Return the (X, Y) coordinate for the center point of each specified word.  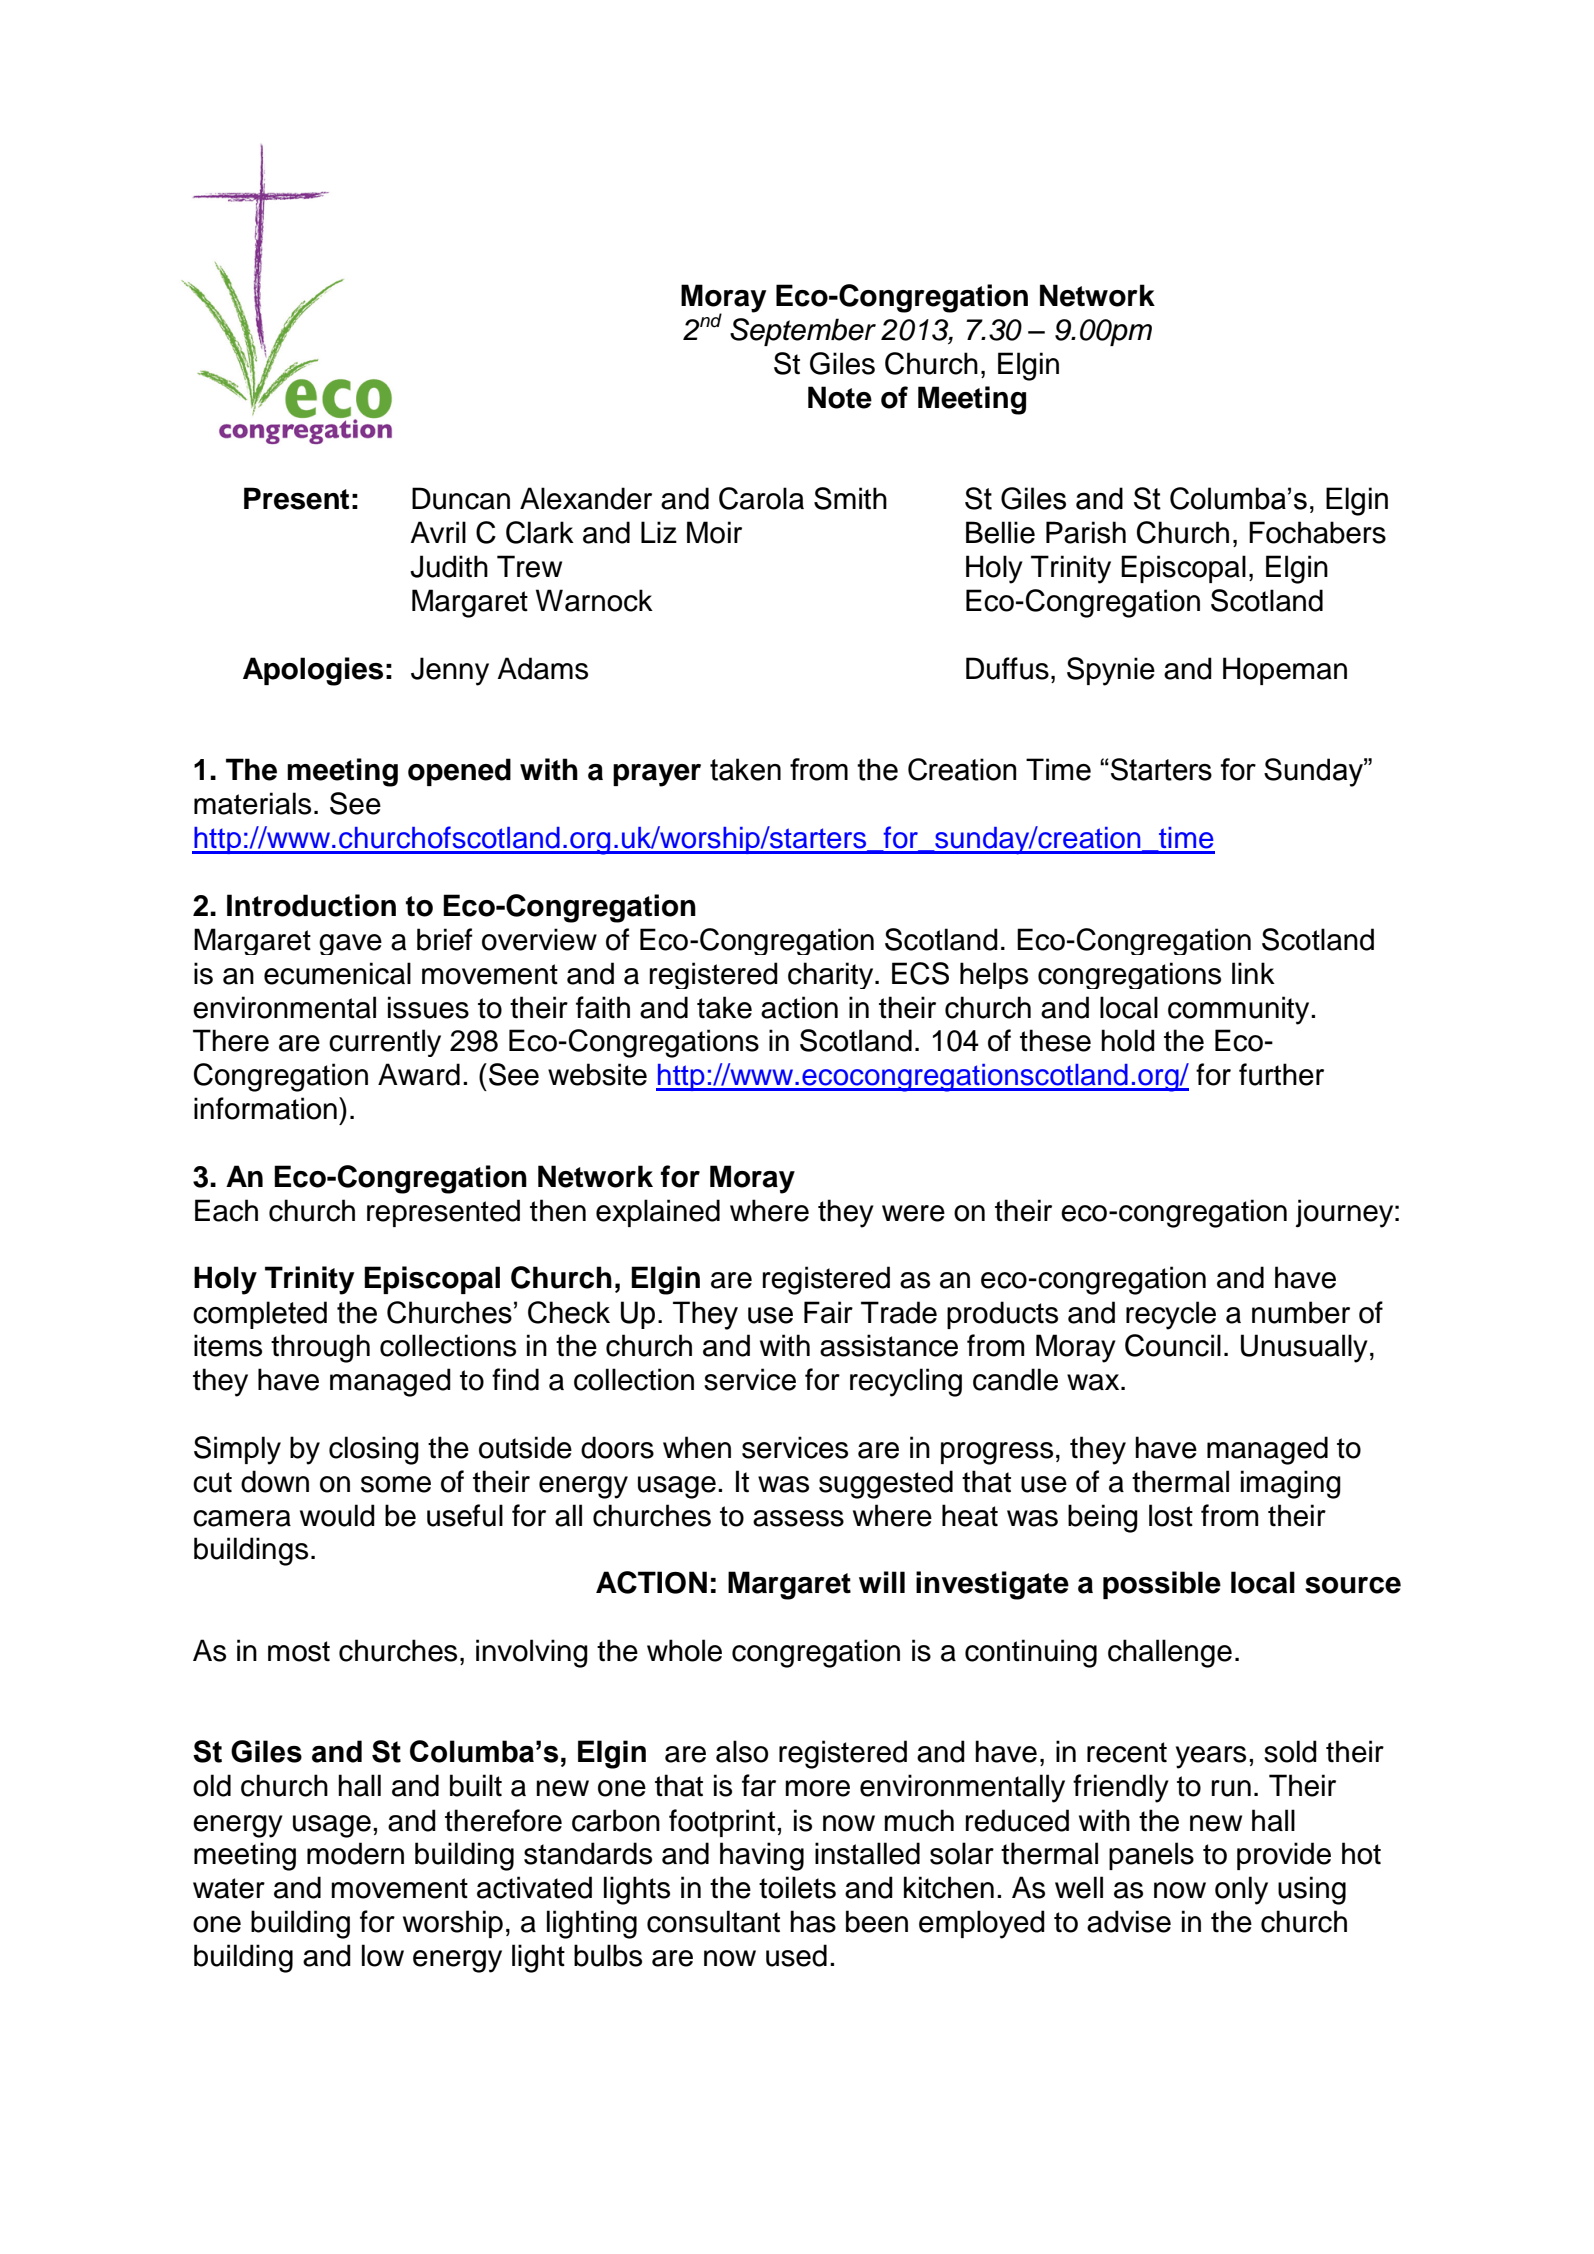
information (265, 1108)
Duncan (461, 498)
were (913, 1213)
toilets (797, 1887)
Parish (1086, 532)
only (1241, 1890)
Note (840, 397)
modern (355, 1853)
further (1281, 1074)
